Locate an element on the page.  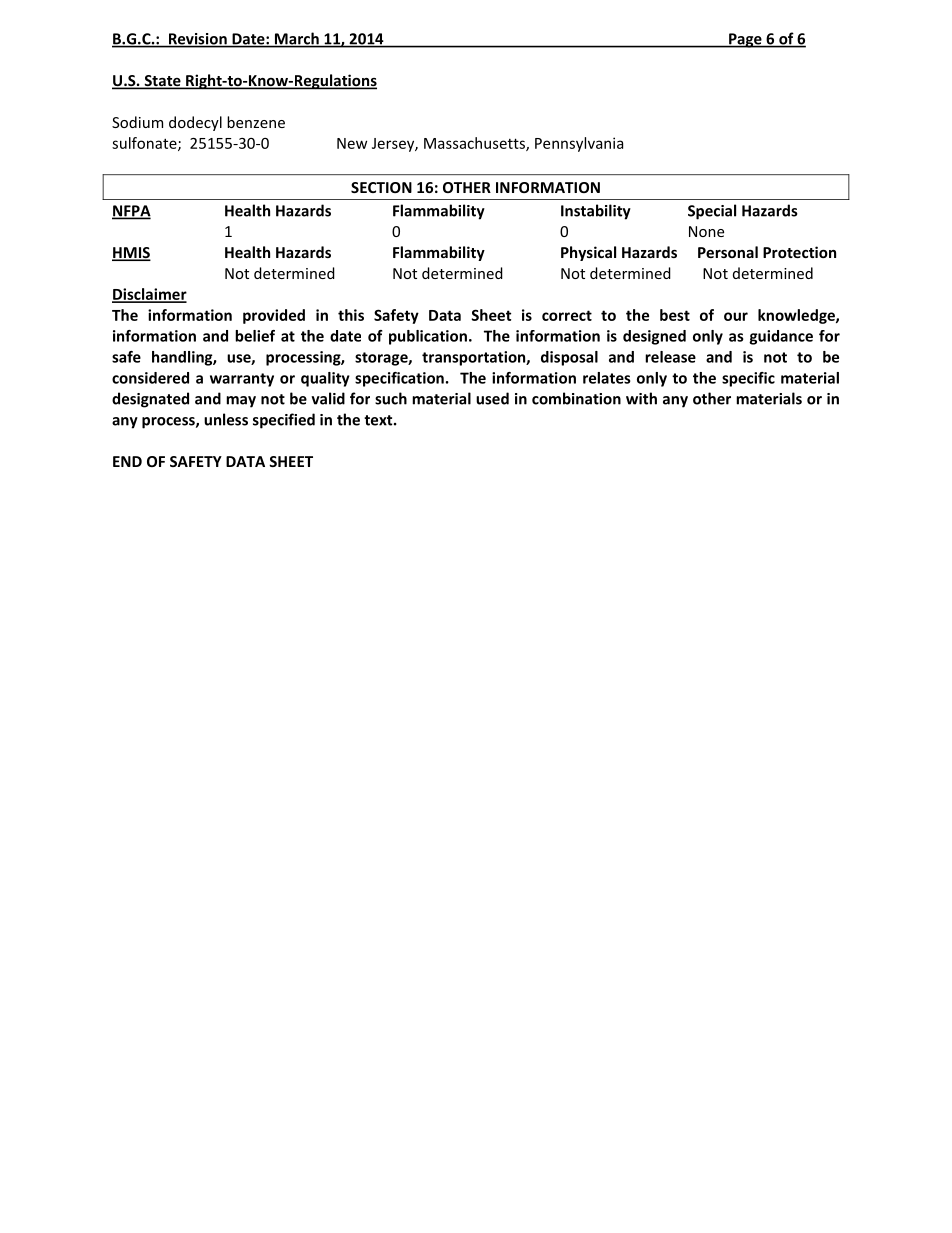
release is located at coordinates (670, 357).
